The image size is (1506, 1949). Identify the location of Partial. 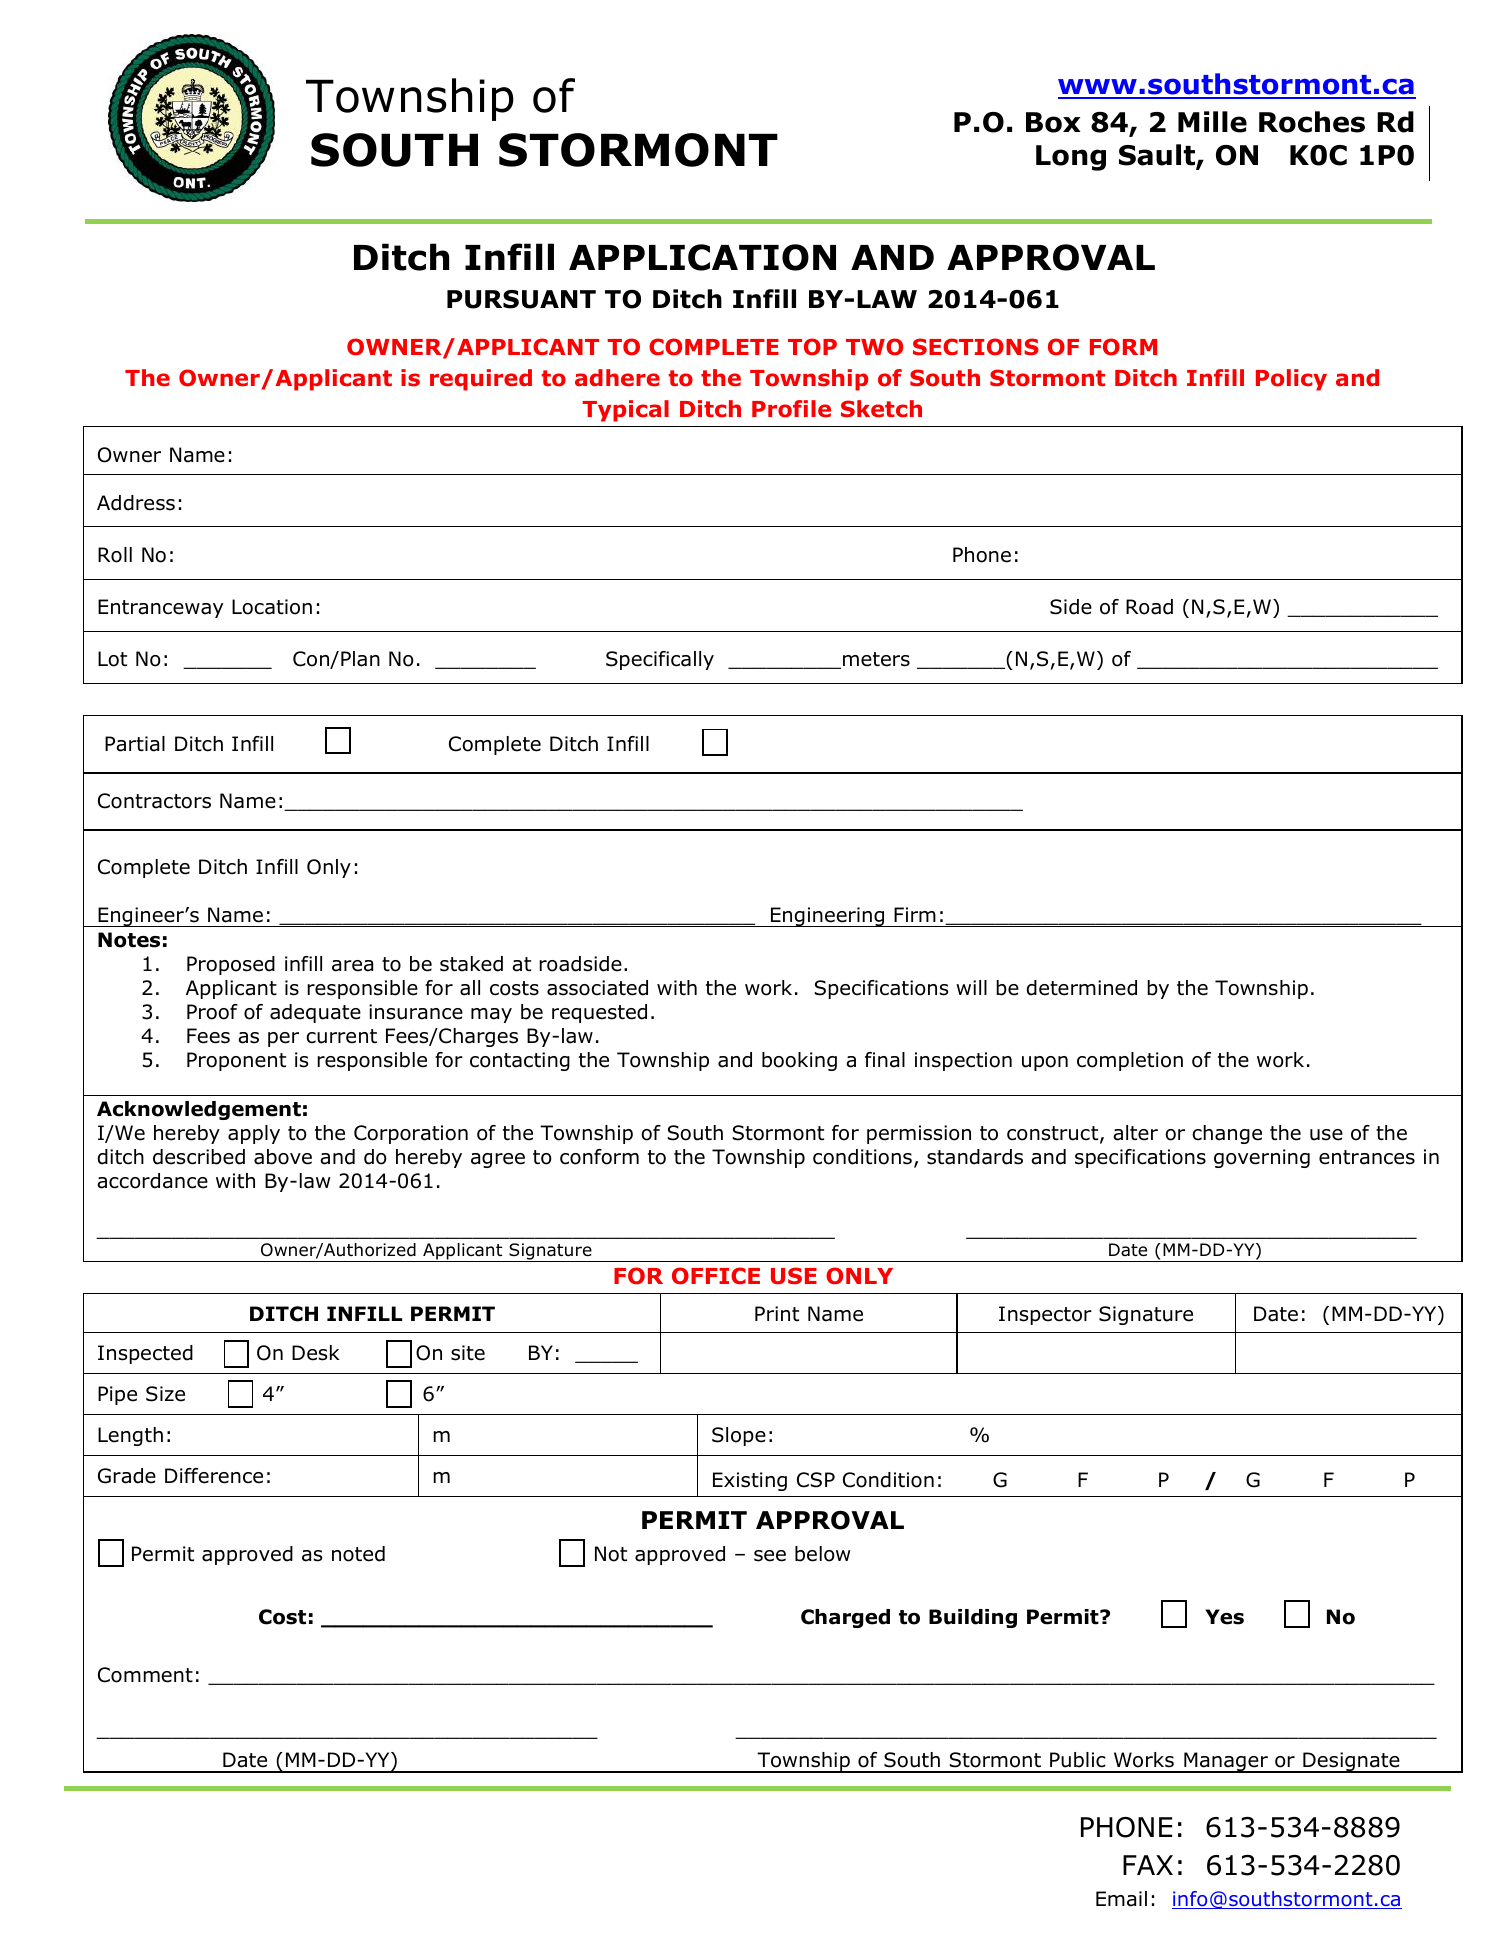
(135, 744).
